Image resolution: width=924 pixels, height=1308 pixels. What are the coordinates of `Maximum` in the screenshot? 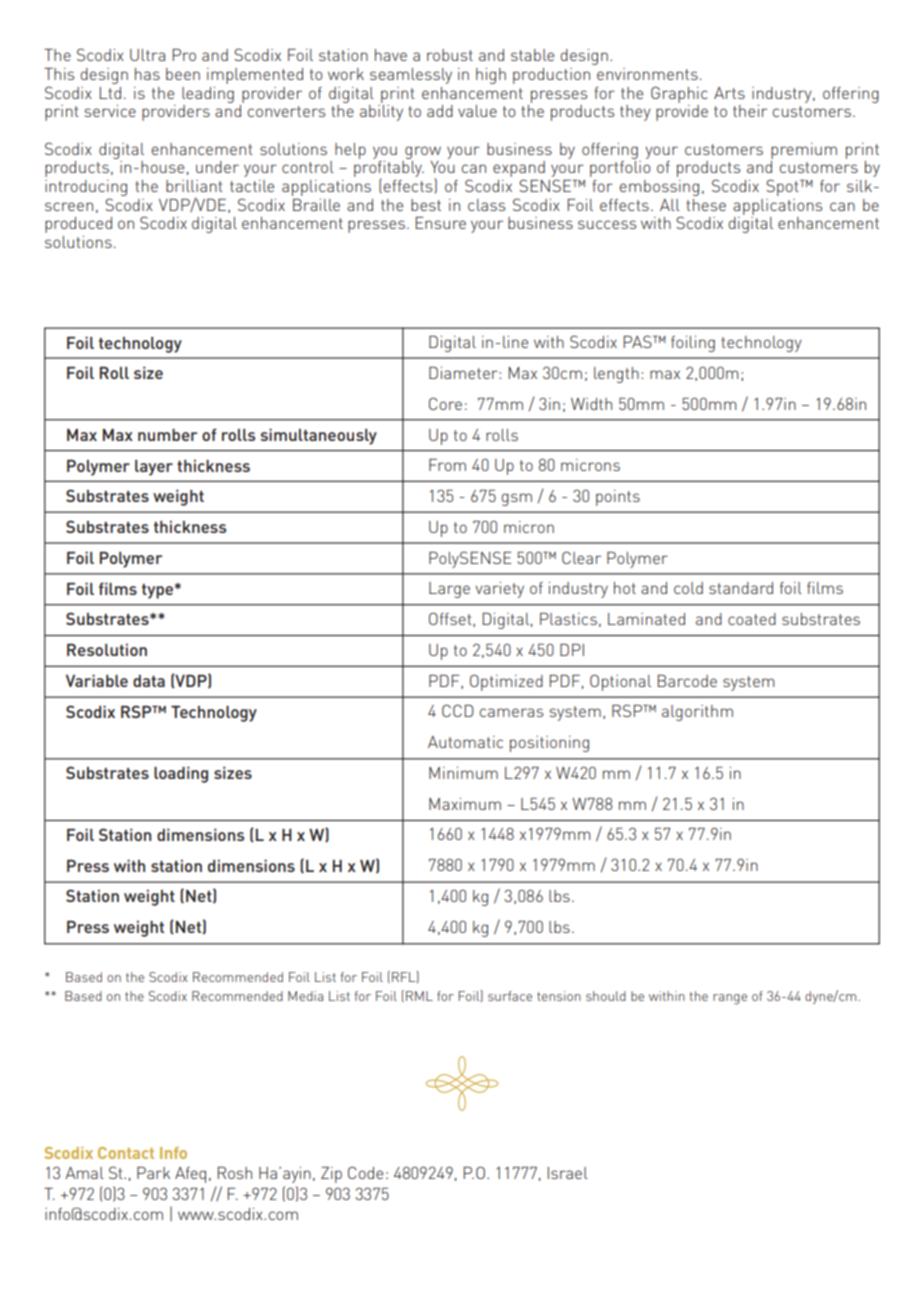 It's located at (465, 804).
